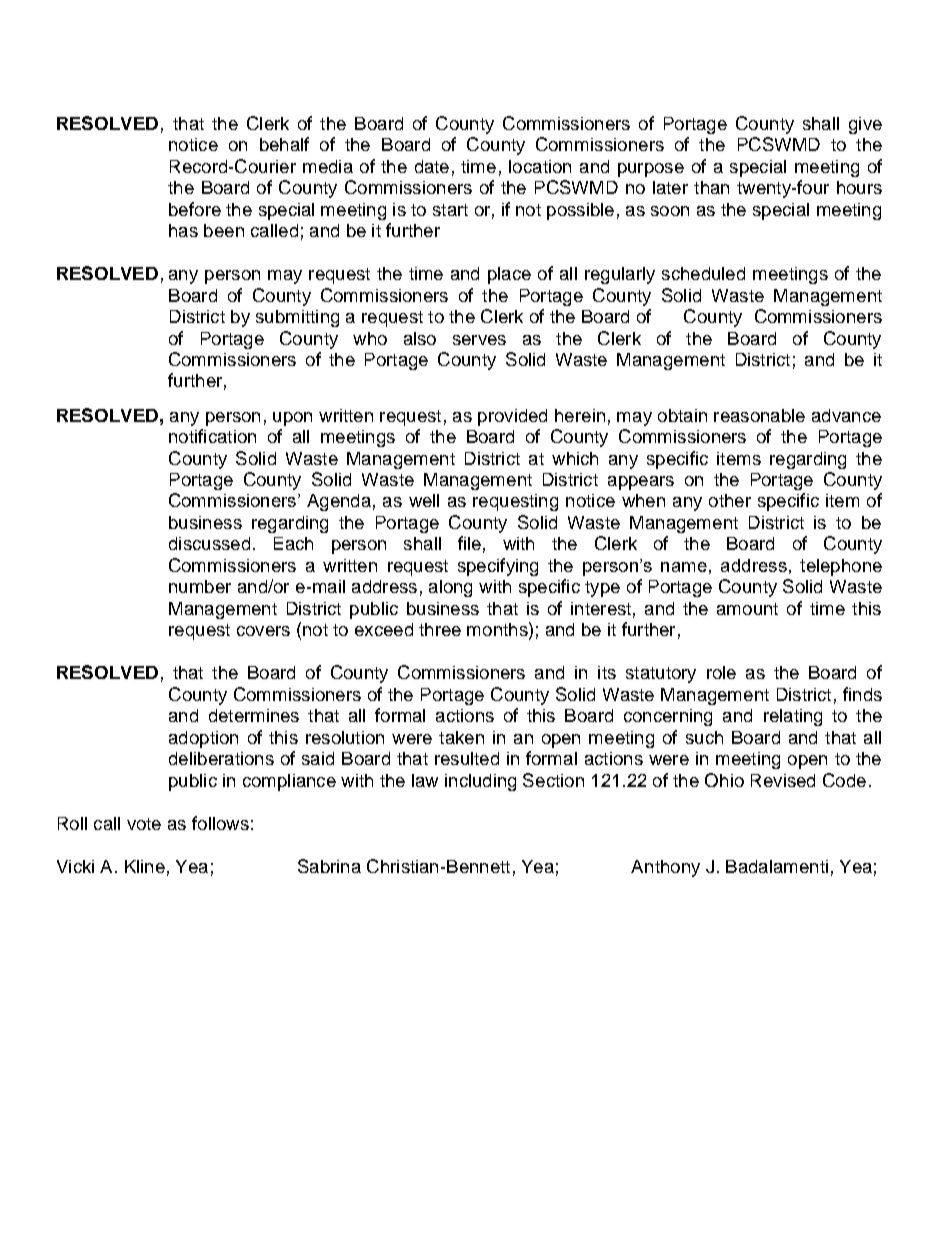 The width and height of the screenshot is (952, 1233). I want to click on Kline, so click(145, 866).
